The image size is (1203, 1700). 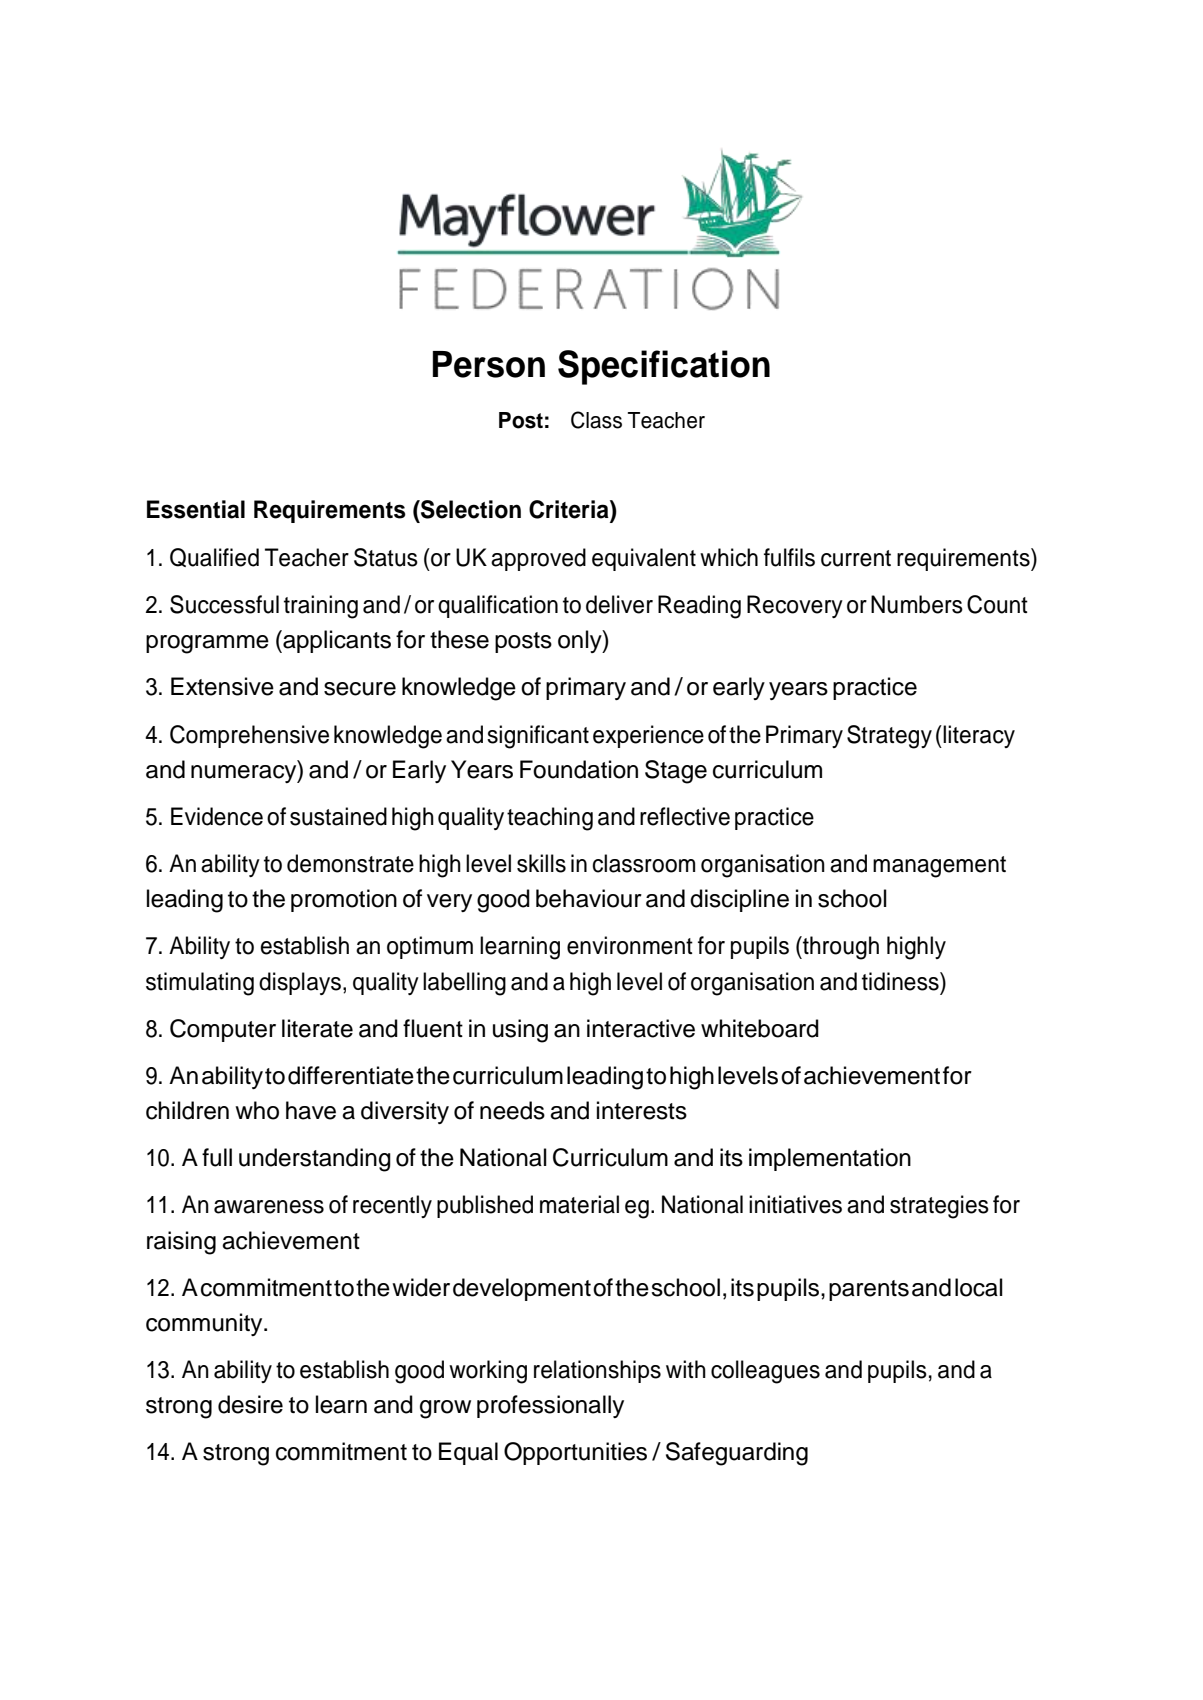 I want to click on Comprehensive, so click(x=249, y=736).
